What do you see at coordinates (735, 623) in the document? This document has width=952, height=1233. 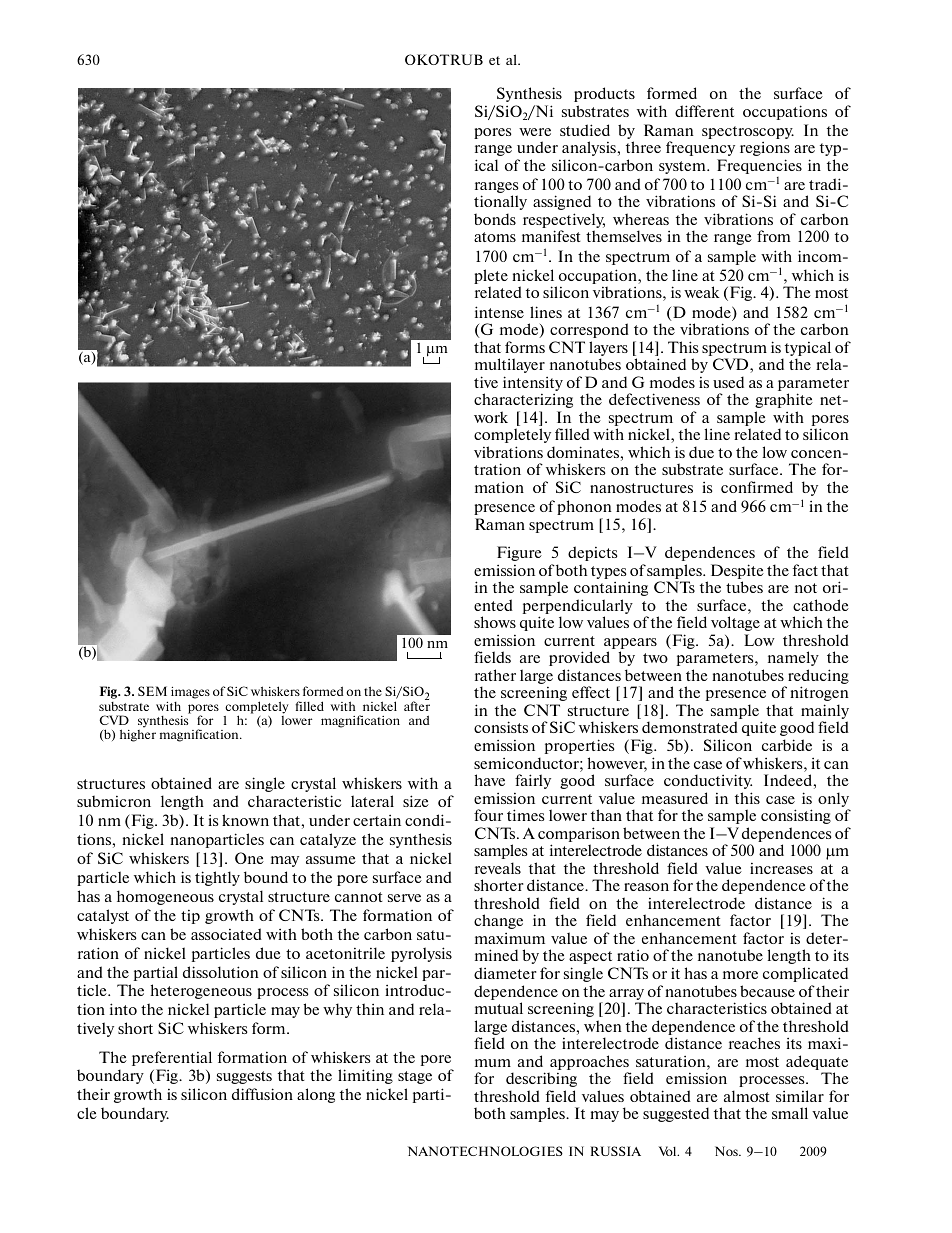 I see `voltage` at bounding box center [735, 623].
